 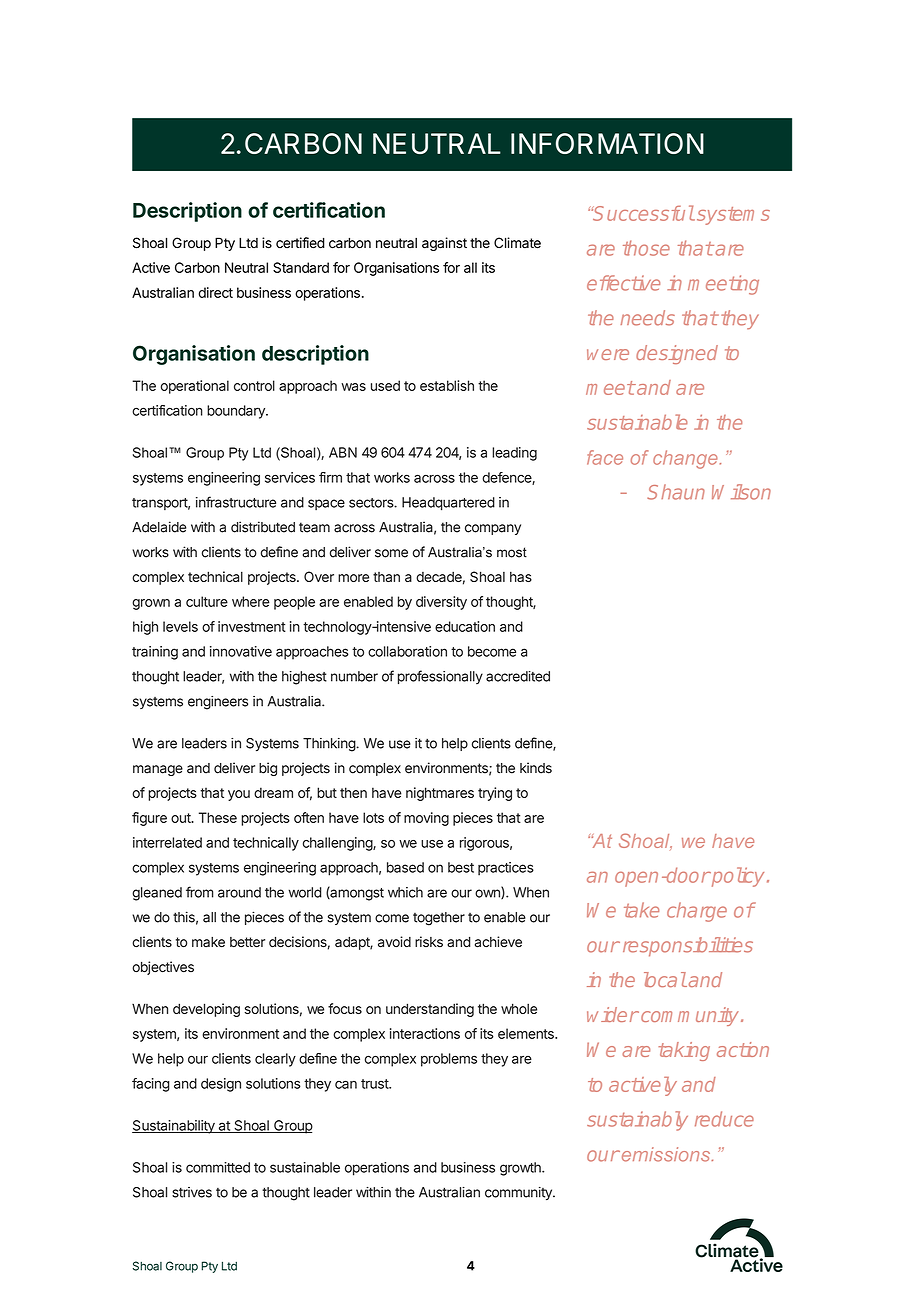 What do you see at coordinates (236, 502) in the screenshot?
I see `infrastructure` at bounding box center [236, 502].
